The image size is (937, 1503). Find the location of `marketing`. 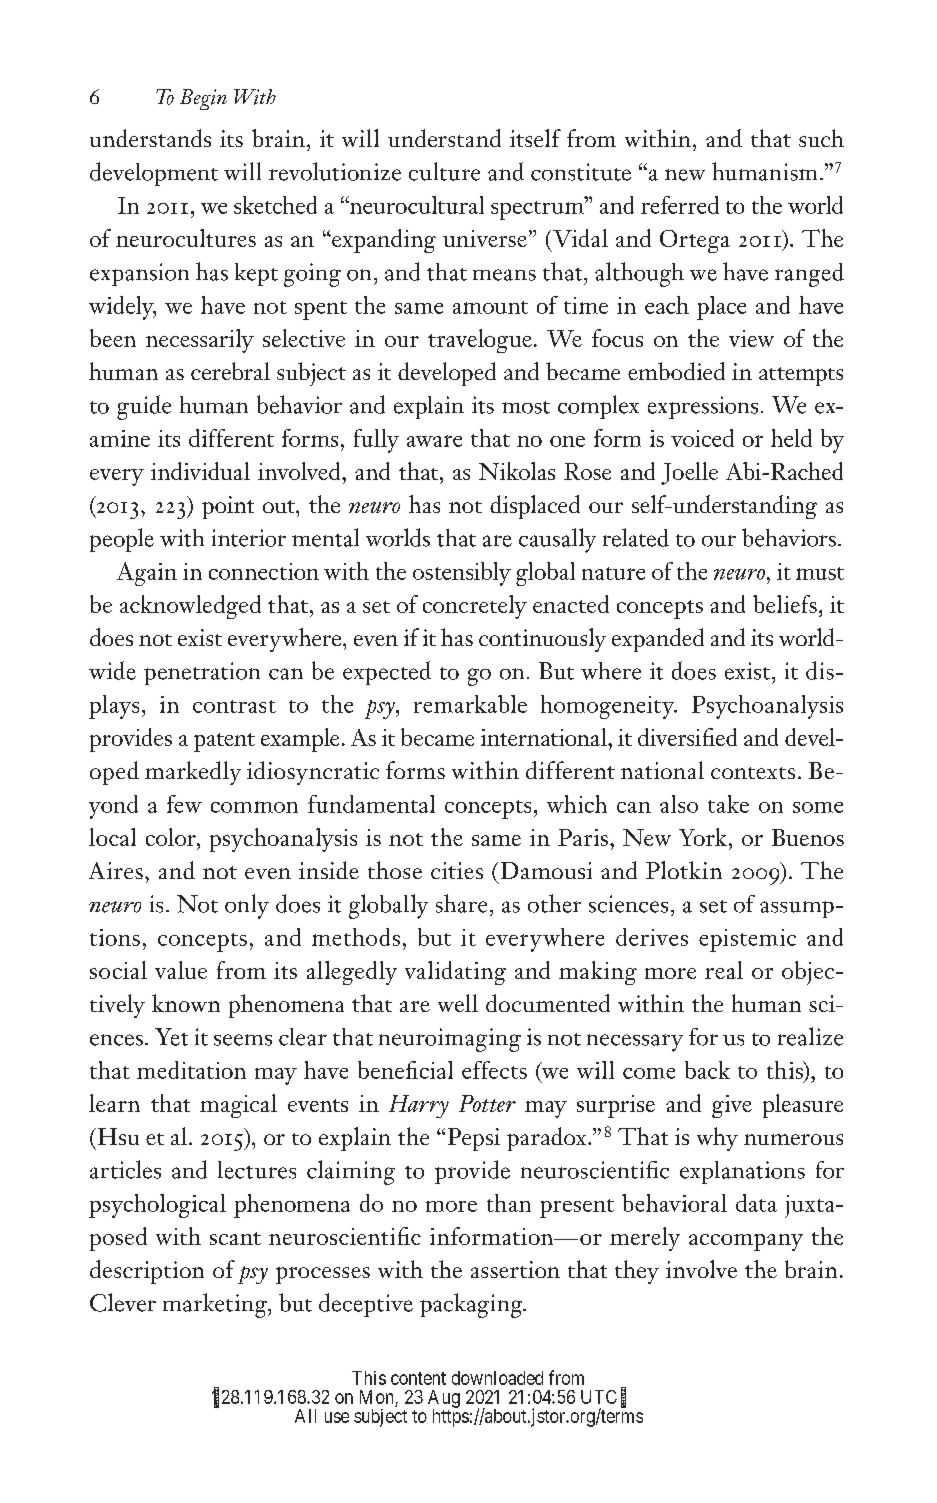

marketing is located at coordinates (216, 1305).
